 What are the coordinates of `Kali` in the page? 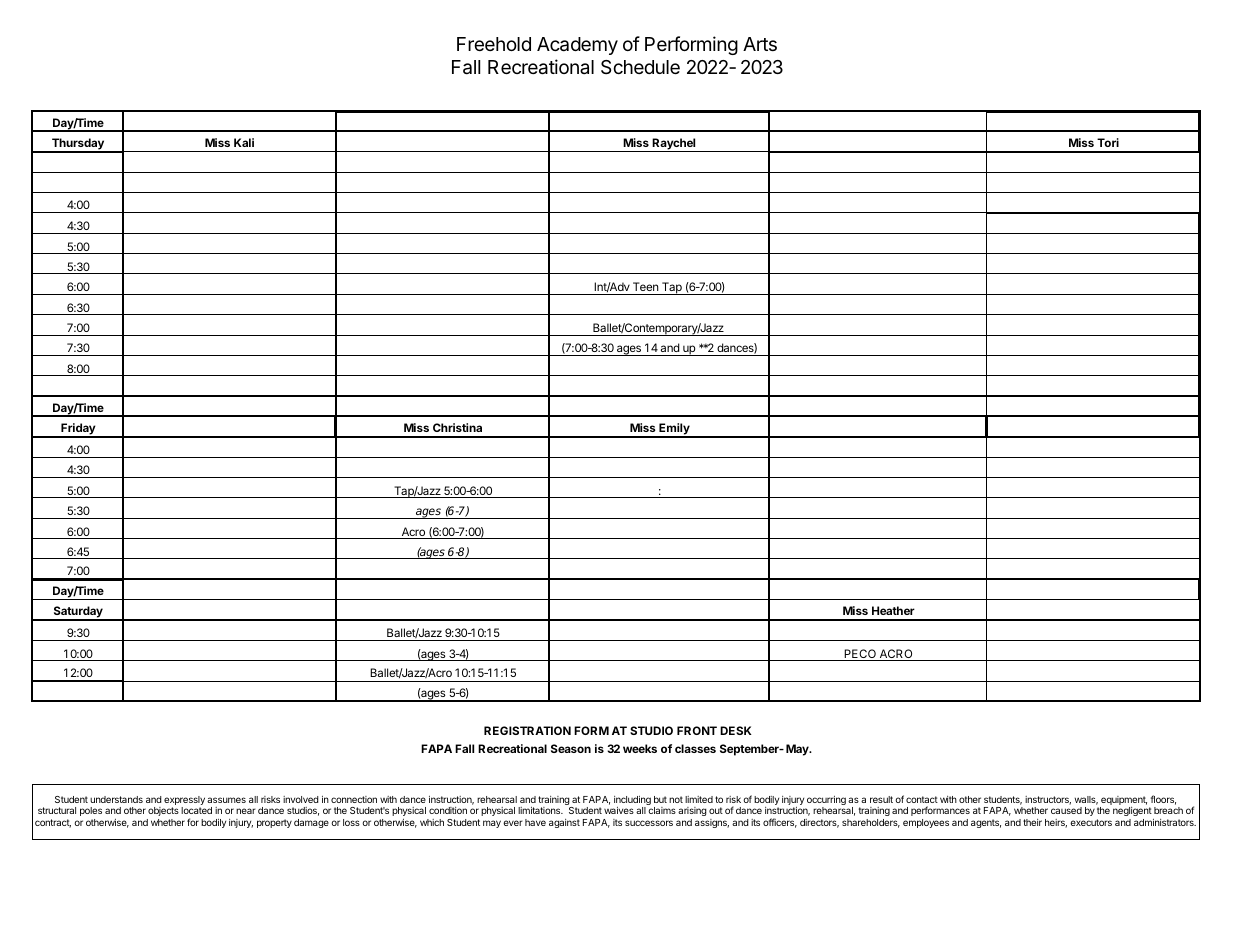 It's located at (244, 142).
